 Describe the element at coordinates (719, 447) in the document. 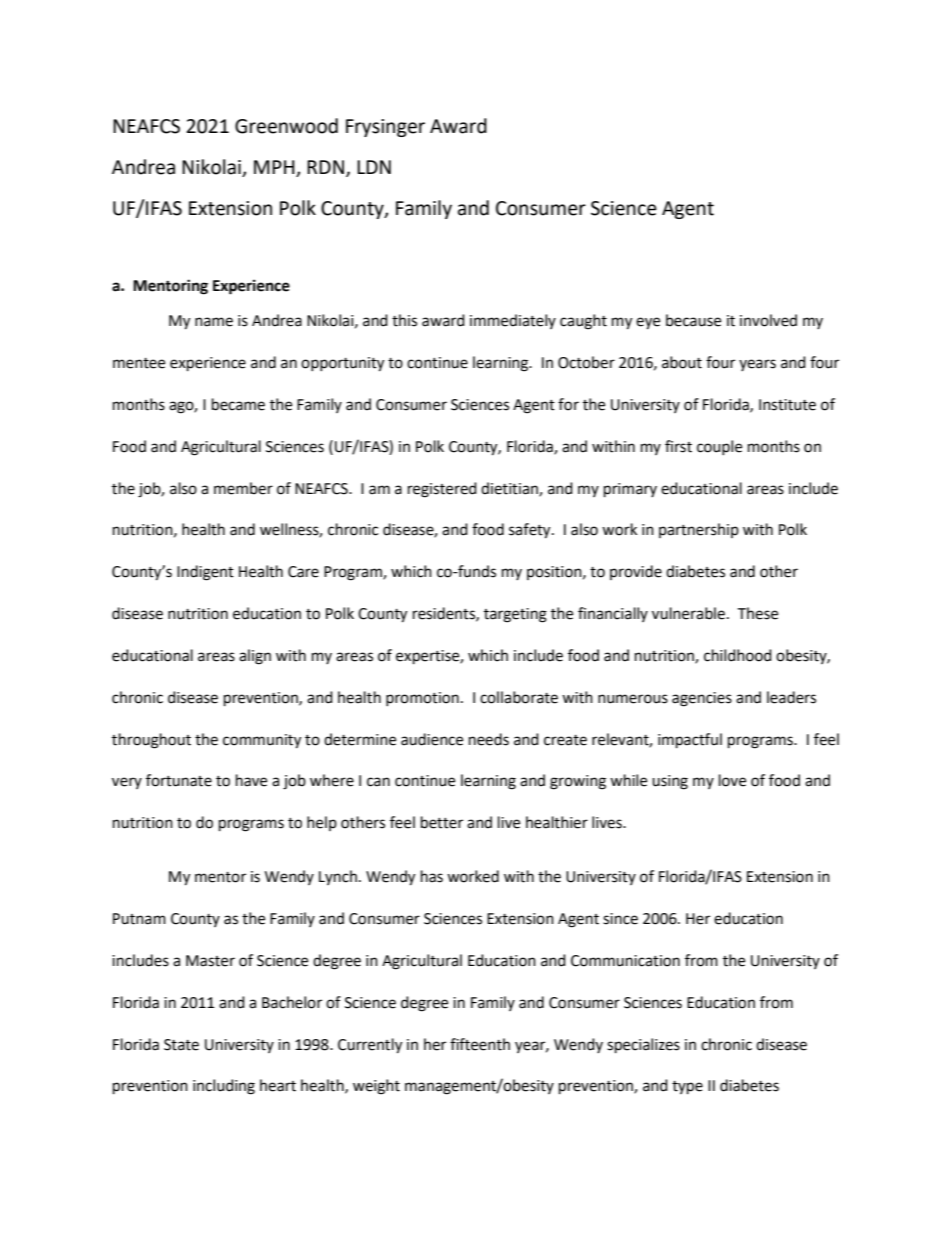

I see `couple` at that location.
